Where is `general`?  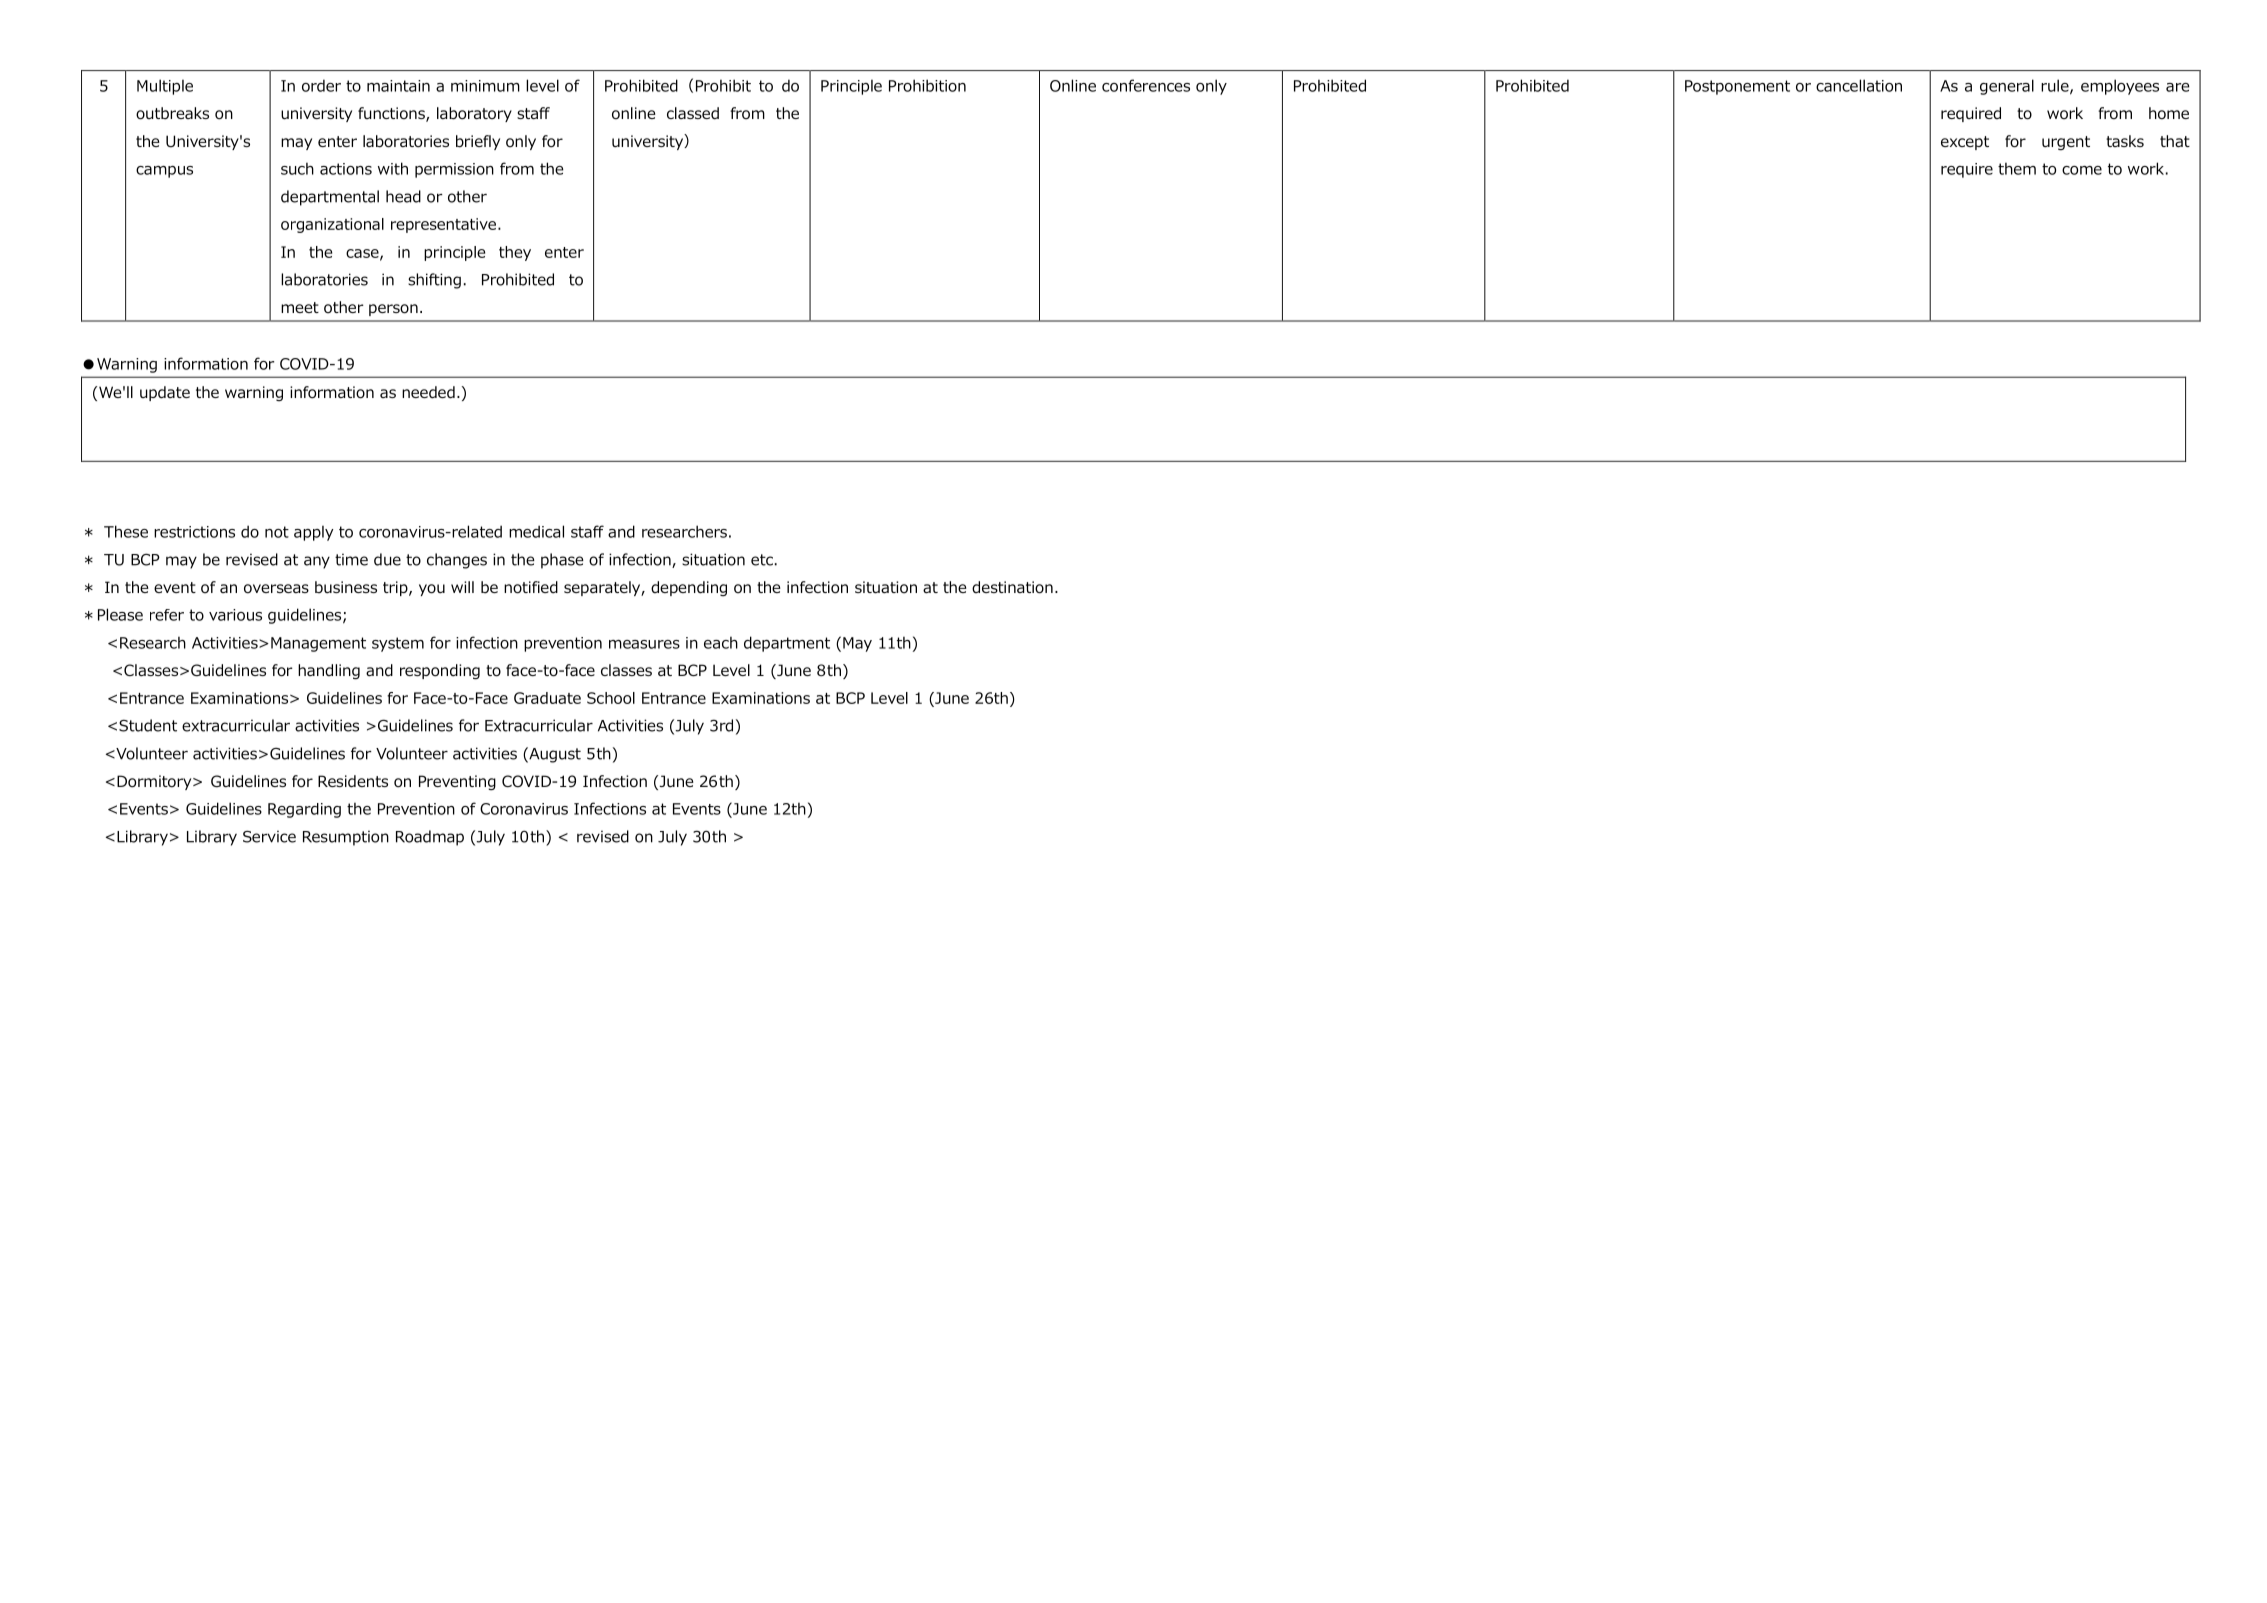
general is located at coordinates (2007, 87).
